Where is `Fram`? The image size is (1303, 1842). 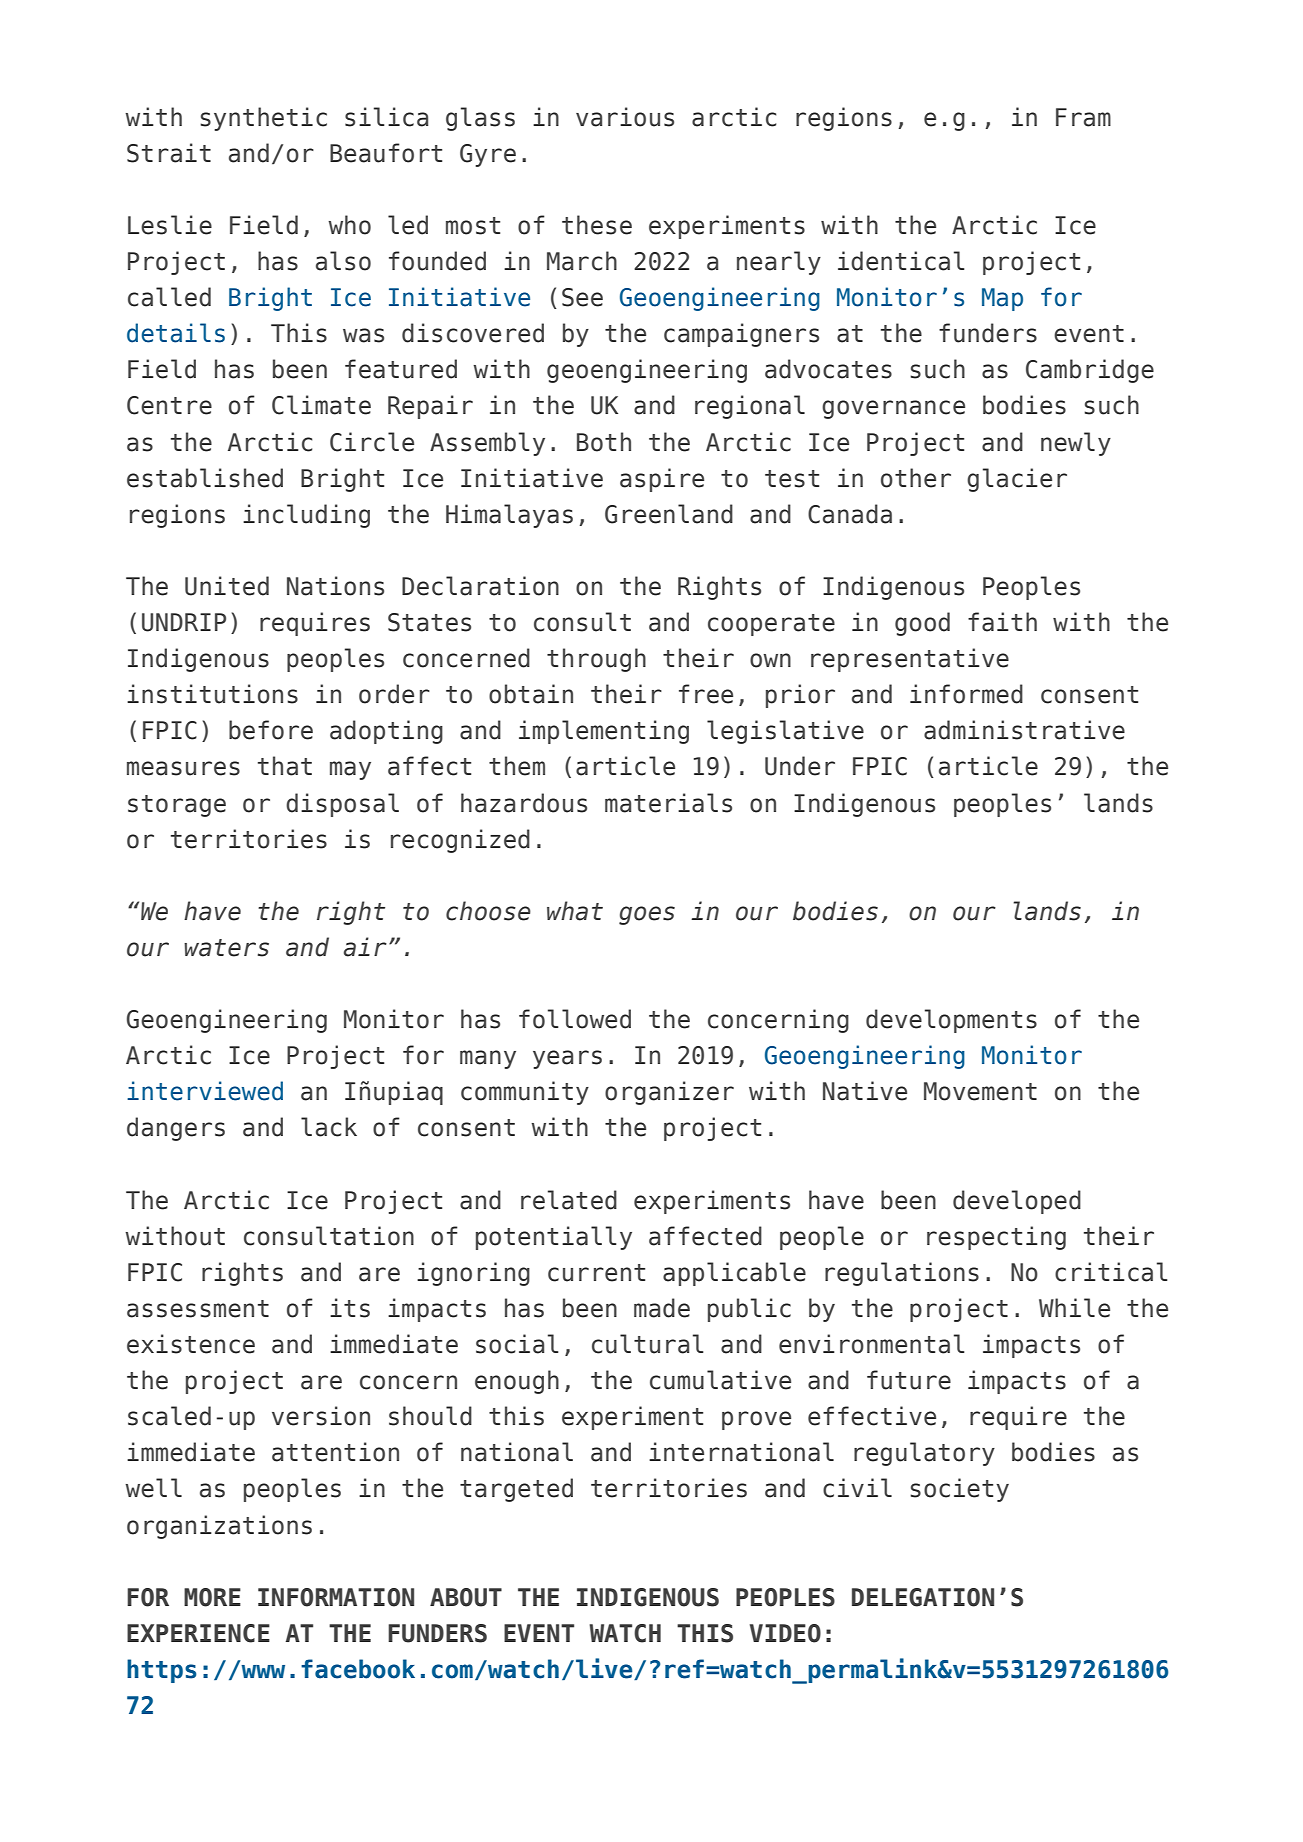
Fram is located at coordinates (1083, 117).
